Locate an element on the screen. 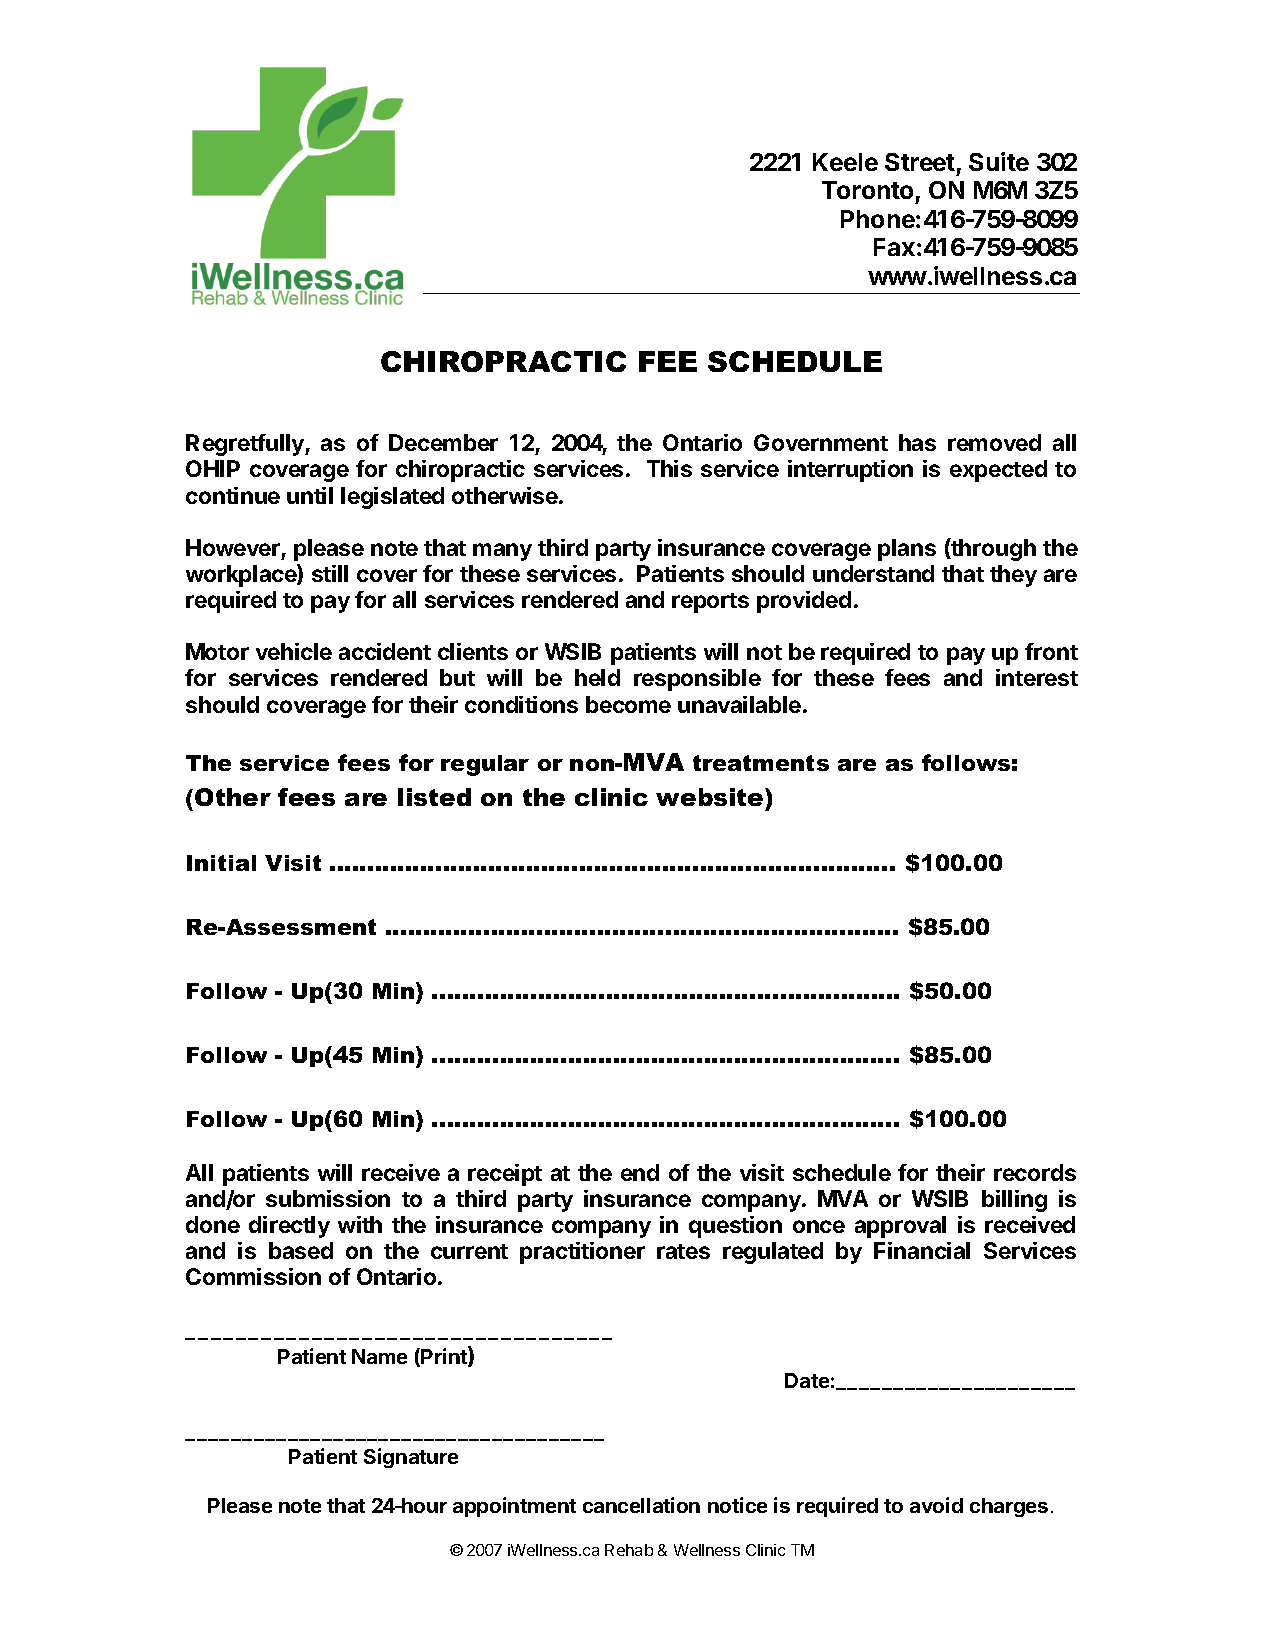 This screenshot has height=1635, width=1263. This is located at coordinates (669, 468).
